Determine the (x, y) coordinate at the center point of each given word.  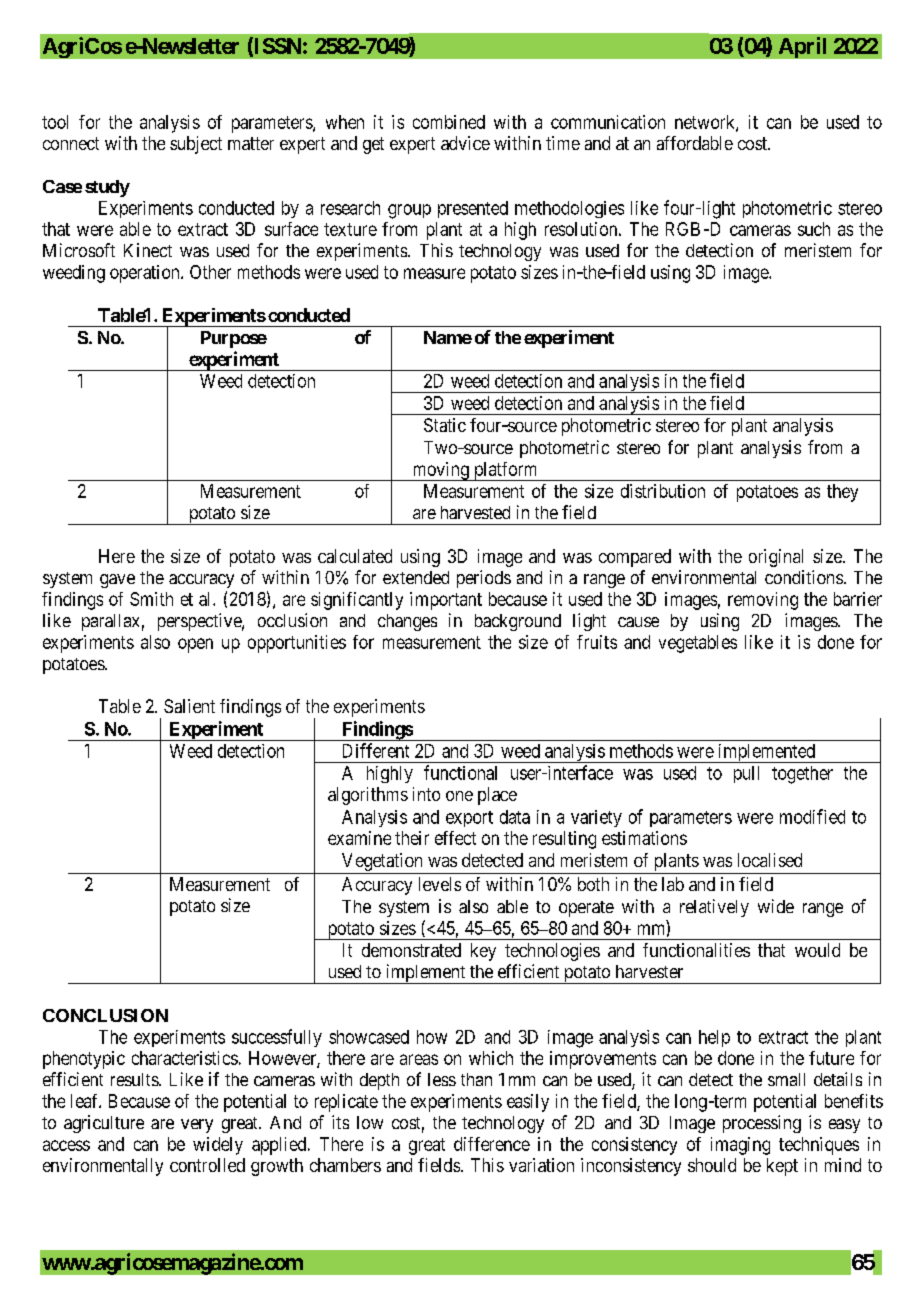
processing (762, 1124)
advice (465, 143)
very (197, 1126)
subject (196, 145)
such (814, 229)
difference (492, 1144)
